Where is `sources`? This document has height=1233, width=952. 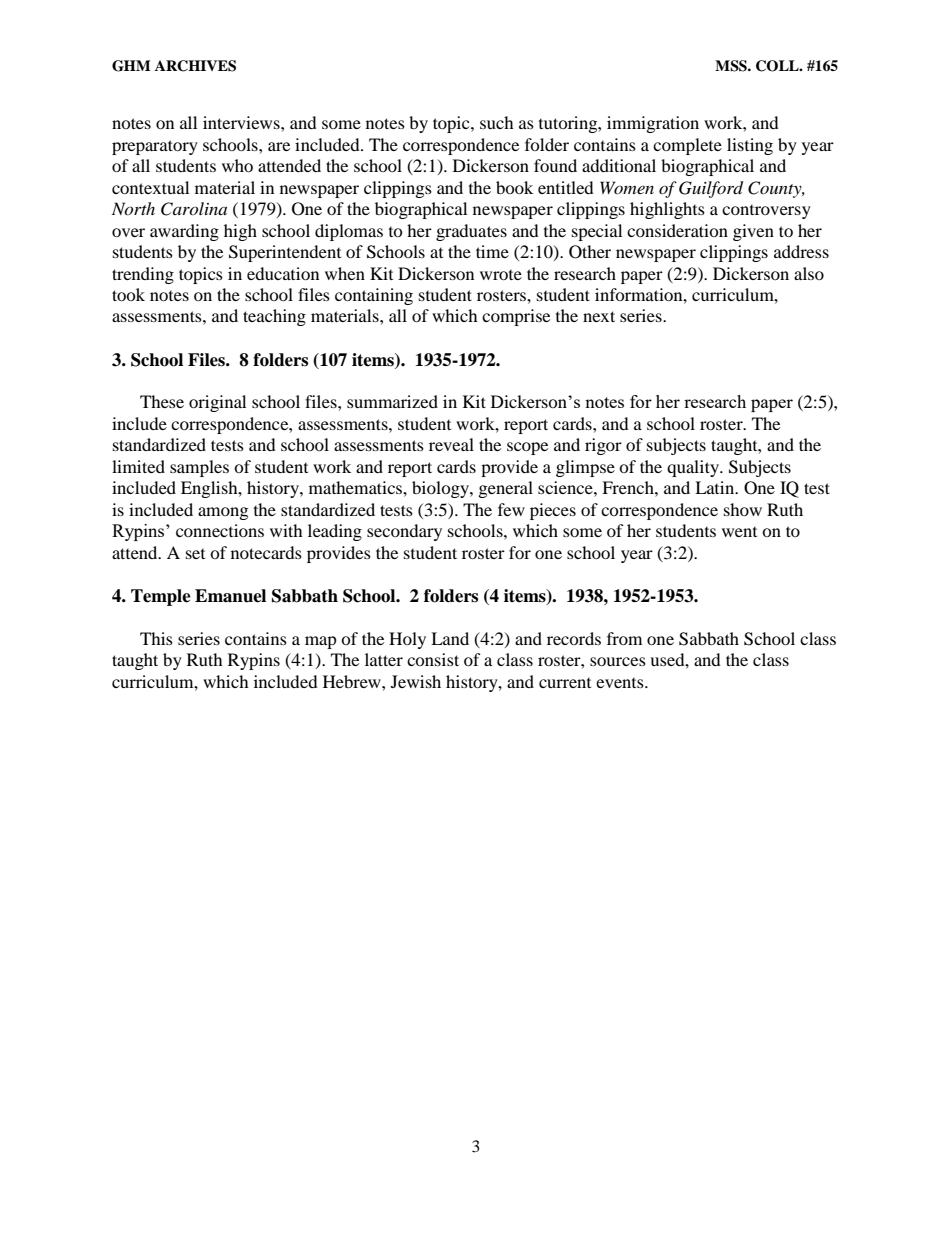
sources is located at coordinates (618, 661).
